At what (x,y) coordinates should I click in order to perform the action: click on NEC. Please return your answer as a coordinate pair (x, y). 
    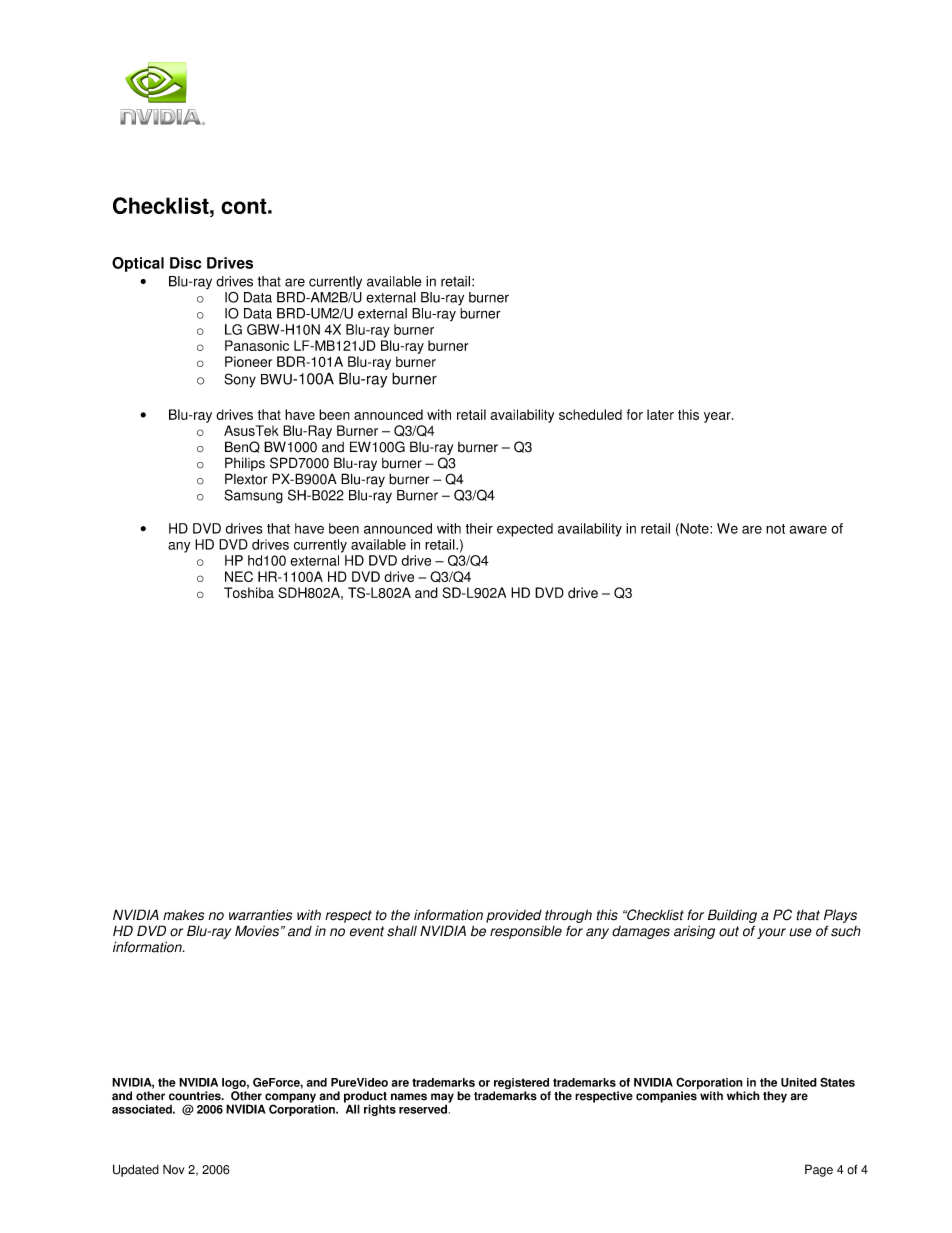
    Looking at the image, I should click on (239, 576).
